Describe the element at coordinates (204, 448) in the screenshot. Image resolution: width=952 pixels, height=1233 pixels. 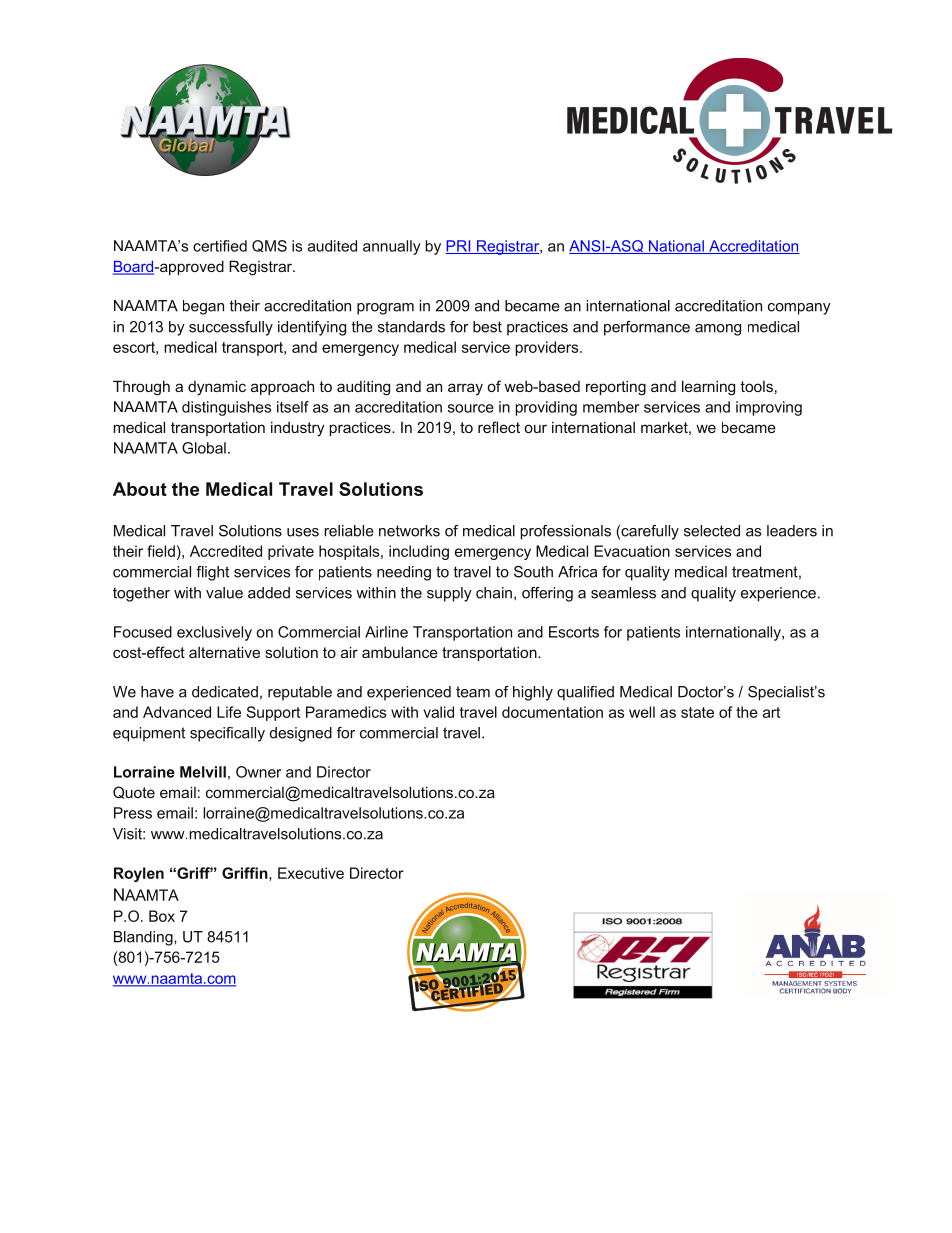
I see `Global` at that location.
